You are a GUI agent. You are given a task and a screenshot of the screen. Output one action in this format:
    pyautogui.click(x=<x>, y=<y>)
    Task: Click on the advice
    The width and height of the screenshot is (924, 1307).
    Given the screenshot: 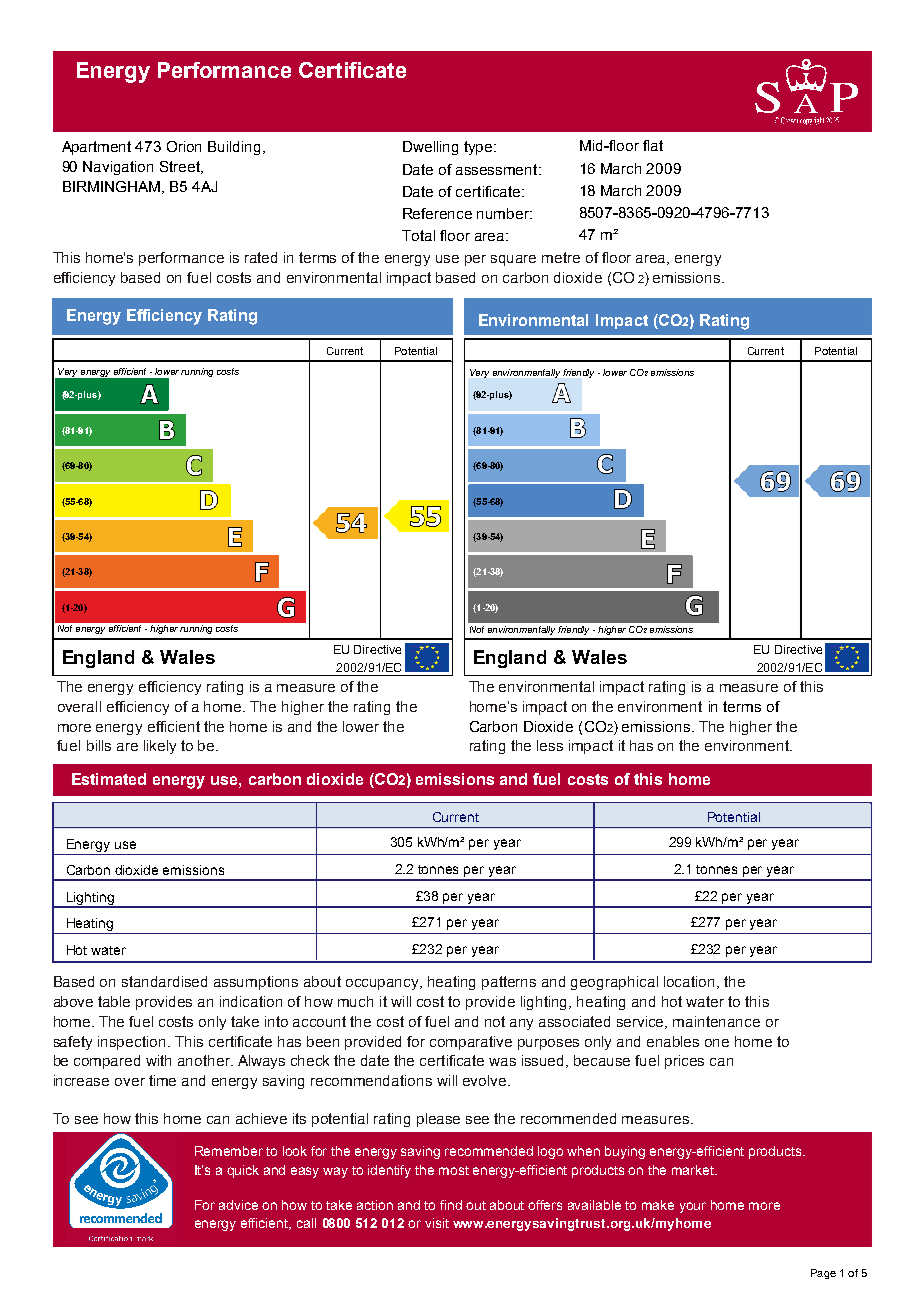 What is the action you would take?
    pyautogui.click(x=238, y=1205)
